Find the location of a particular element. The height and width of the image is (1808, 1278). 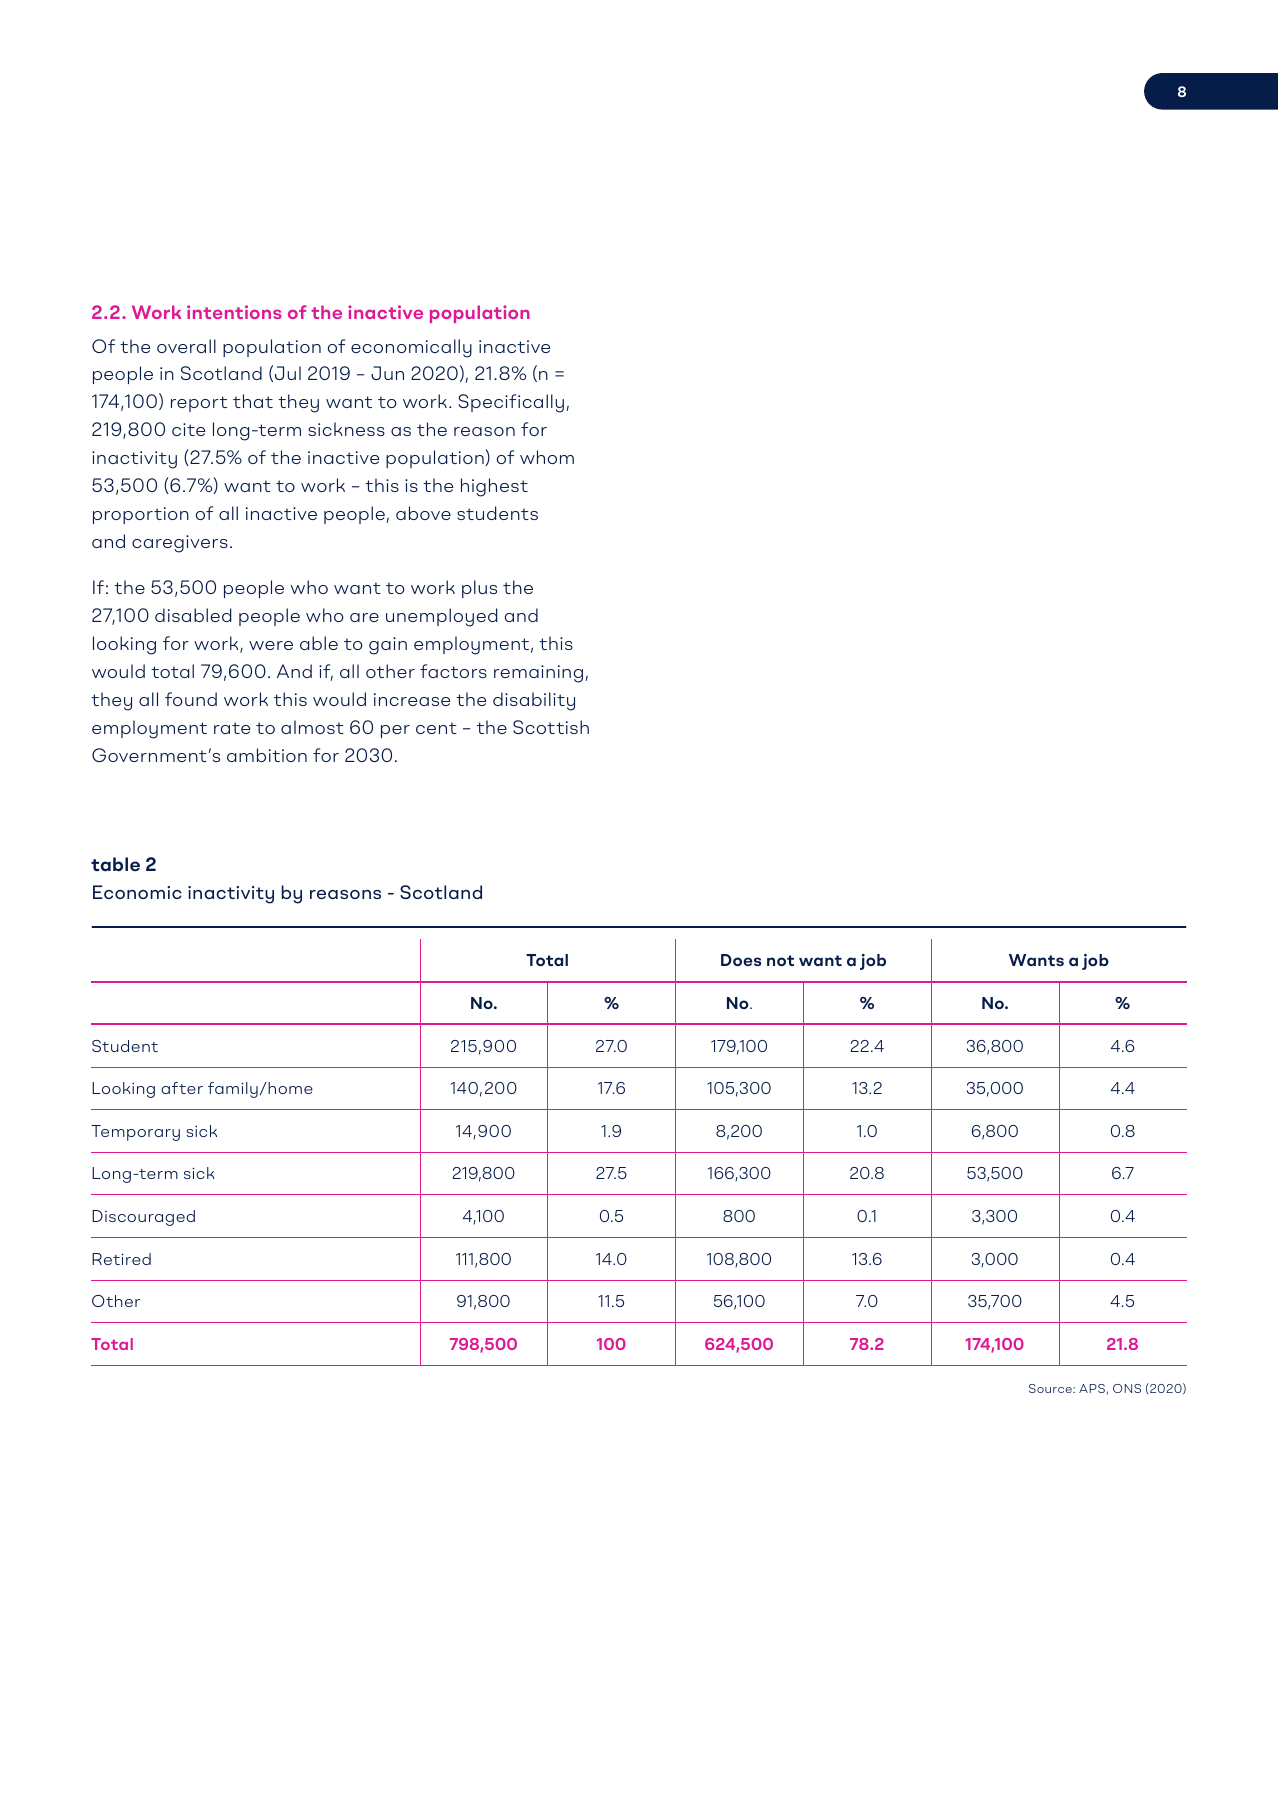

whom is located at coordinates (547, 457).
